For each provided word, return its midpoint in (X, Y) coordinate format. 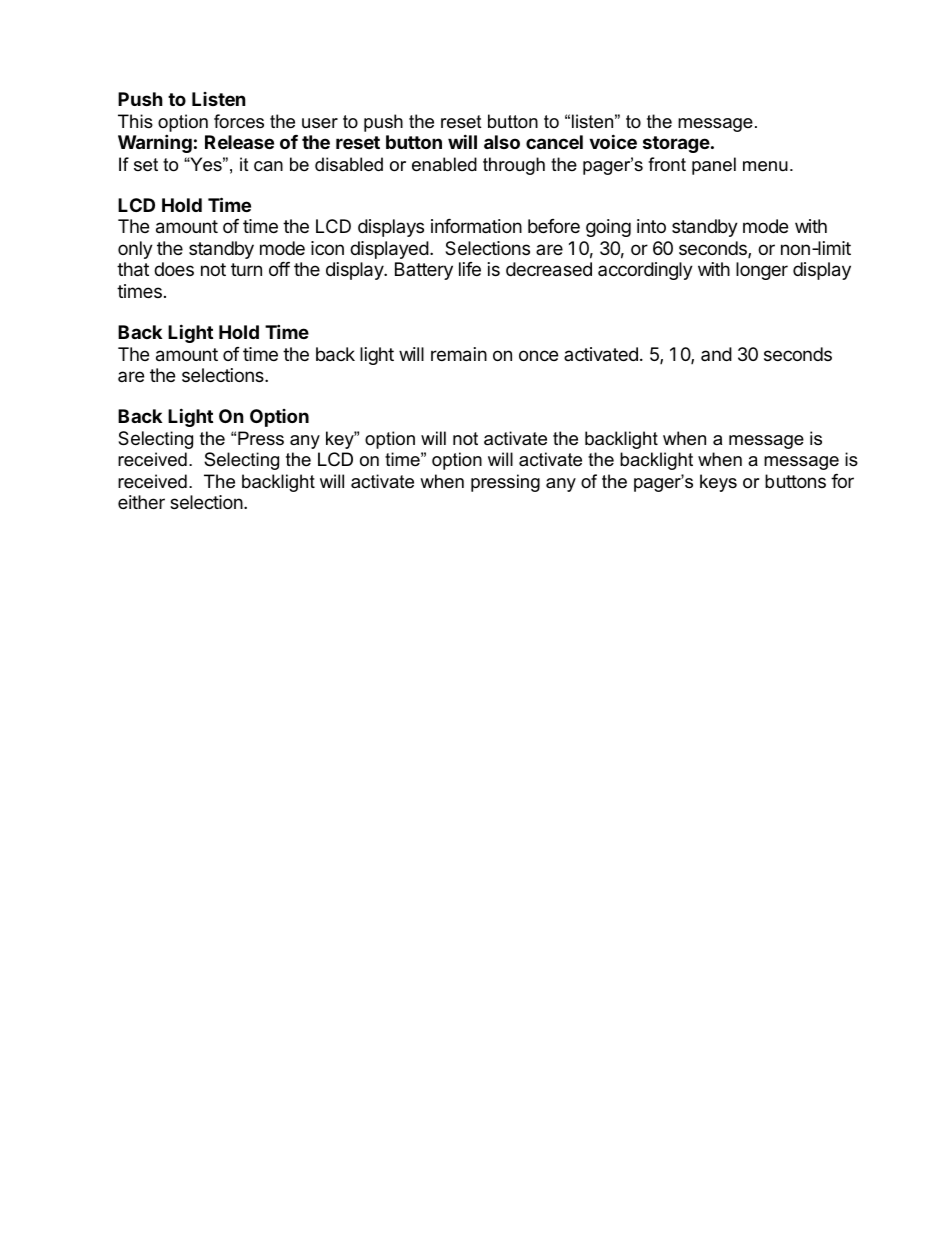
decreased (549, 269)
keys (718, 483)
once (538, 355)
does (174, 269)
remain (459, 354)
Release (239, 142)
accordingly (645, 271)
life (470, 269)
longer (762, 271)
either (141, 502)
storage (676, 144)
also (502, 142)
